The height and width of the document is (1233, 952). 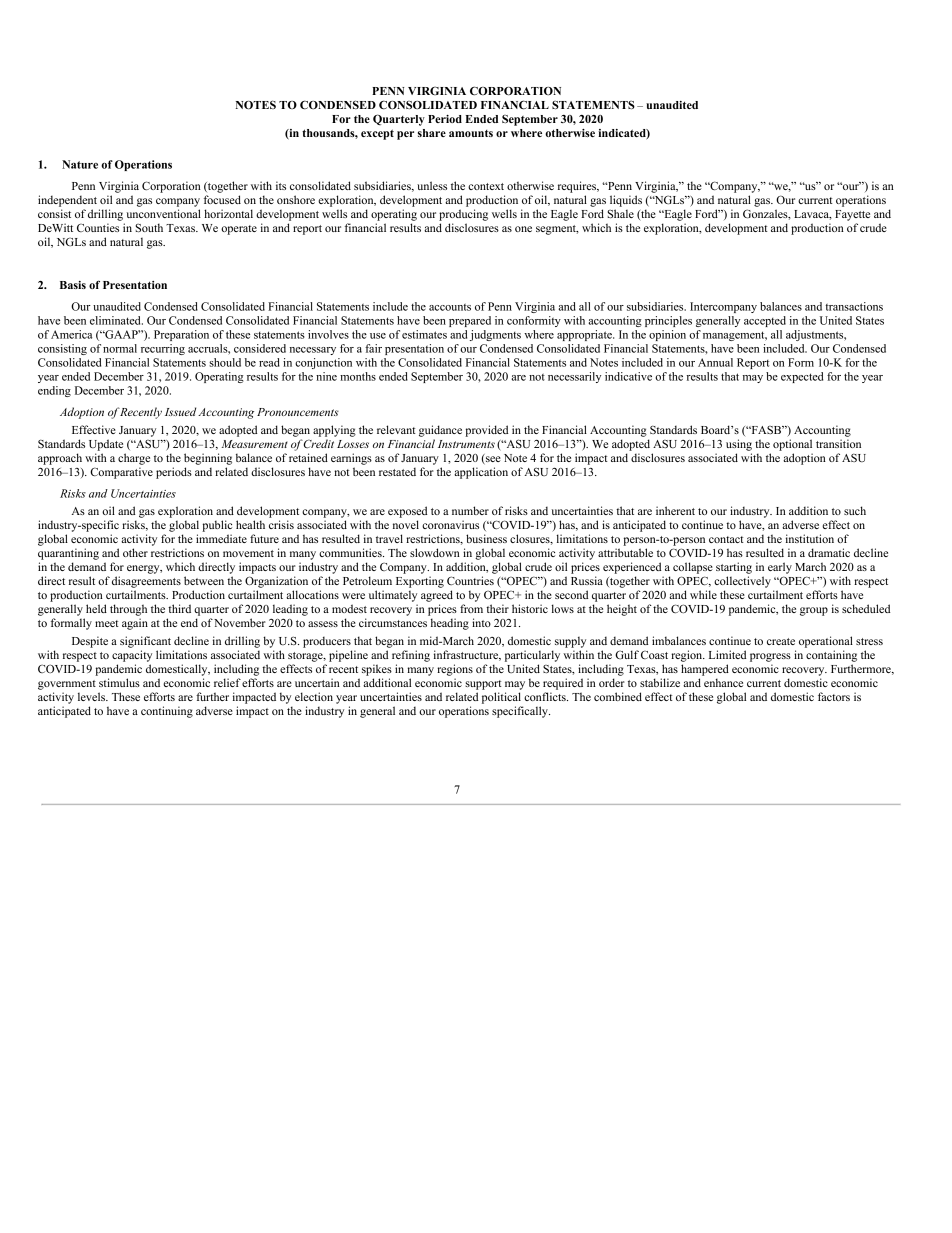 I want to click on amounts, so click(x=471, y=133).
